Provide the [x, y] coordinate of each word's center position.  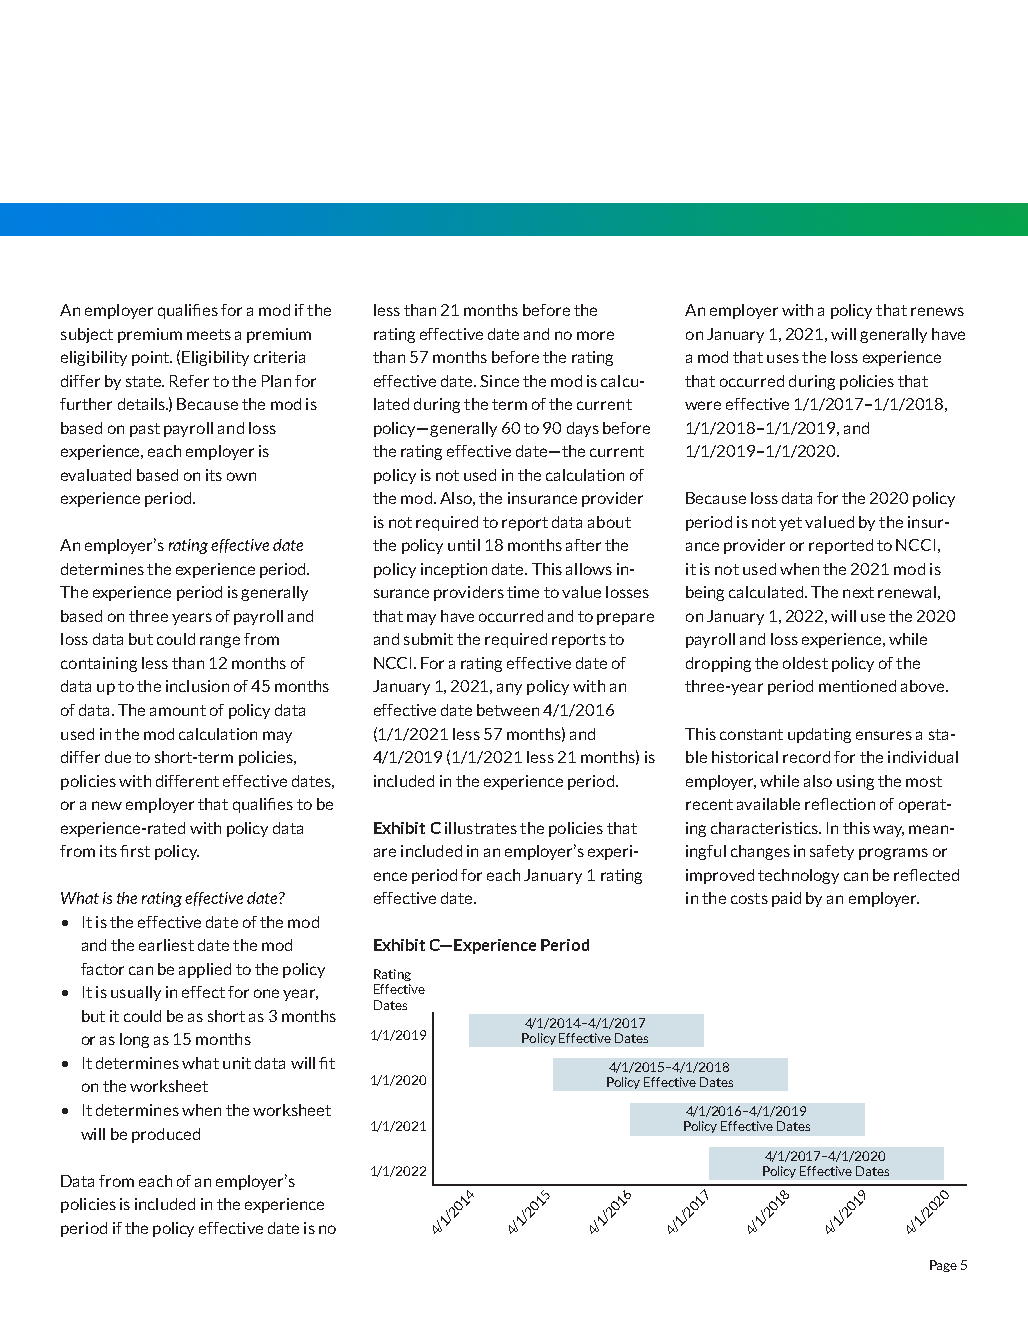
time [523, 592]
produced [166, 1135]
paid [786, 899]
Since [499, 381]
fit [327, 1063]
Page [943, 1266]
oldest [805, 663]
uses [783, 358]
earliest [166, 945]
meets [209, 334]
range [220, 642]
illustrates [481, 828]
